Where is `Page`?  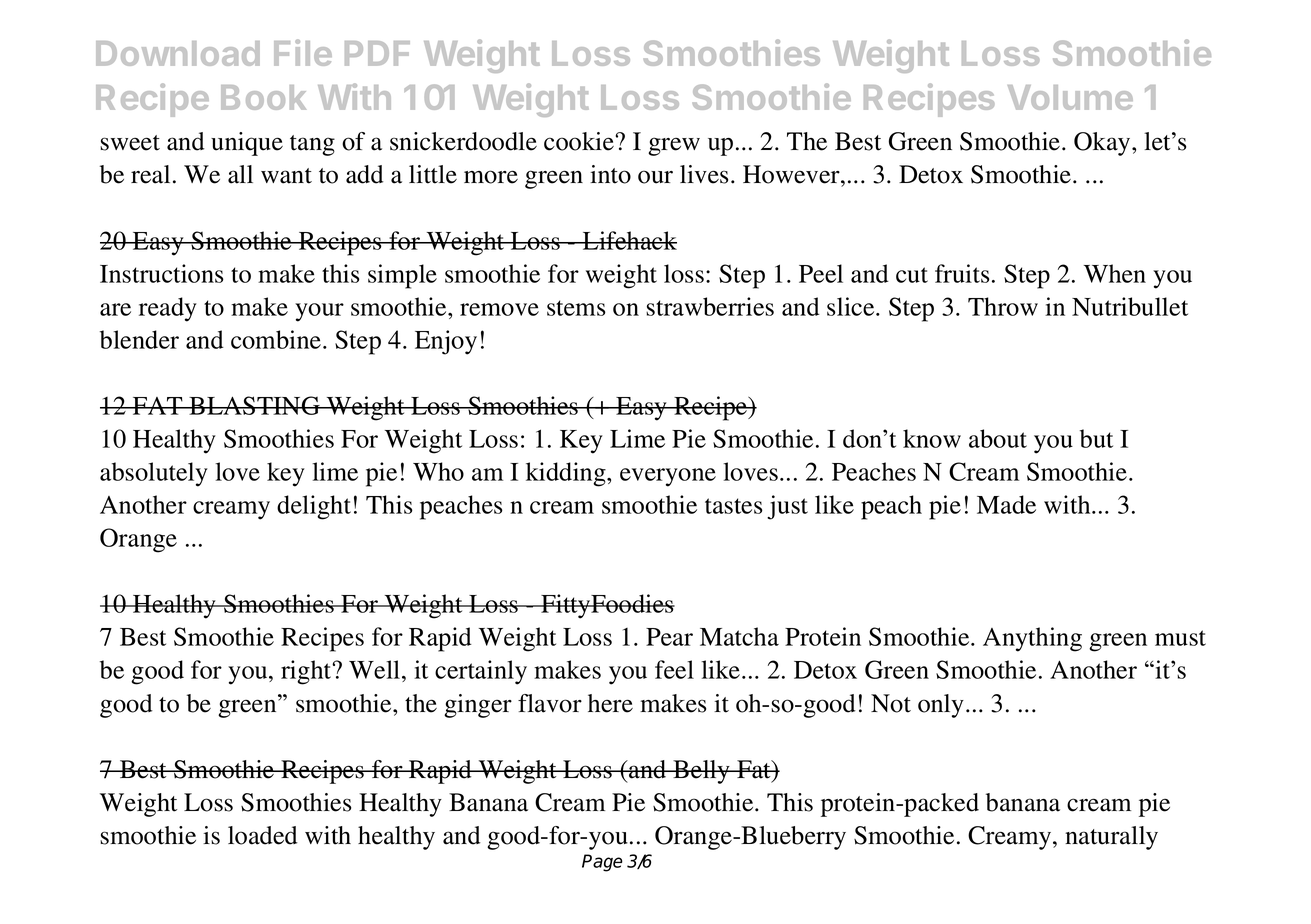 Page is located at coordinates (602, 863).
